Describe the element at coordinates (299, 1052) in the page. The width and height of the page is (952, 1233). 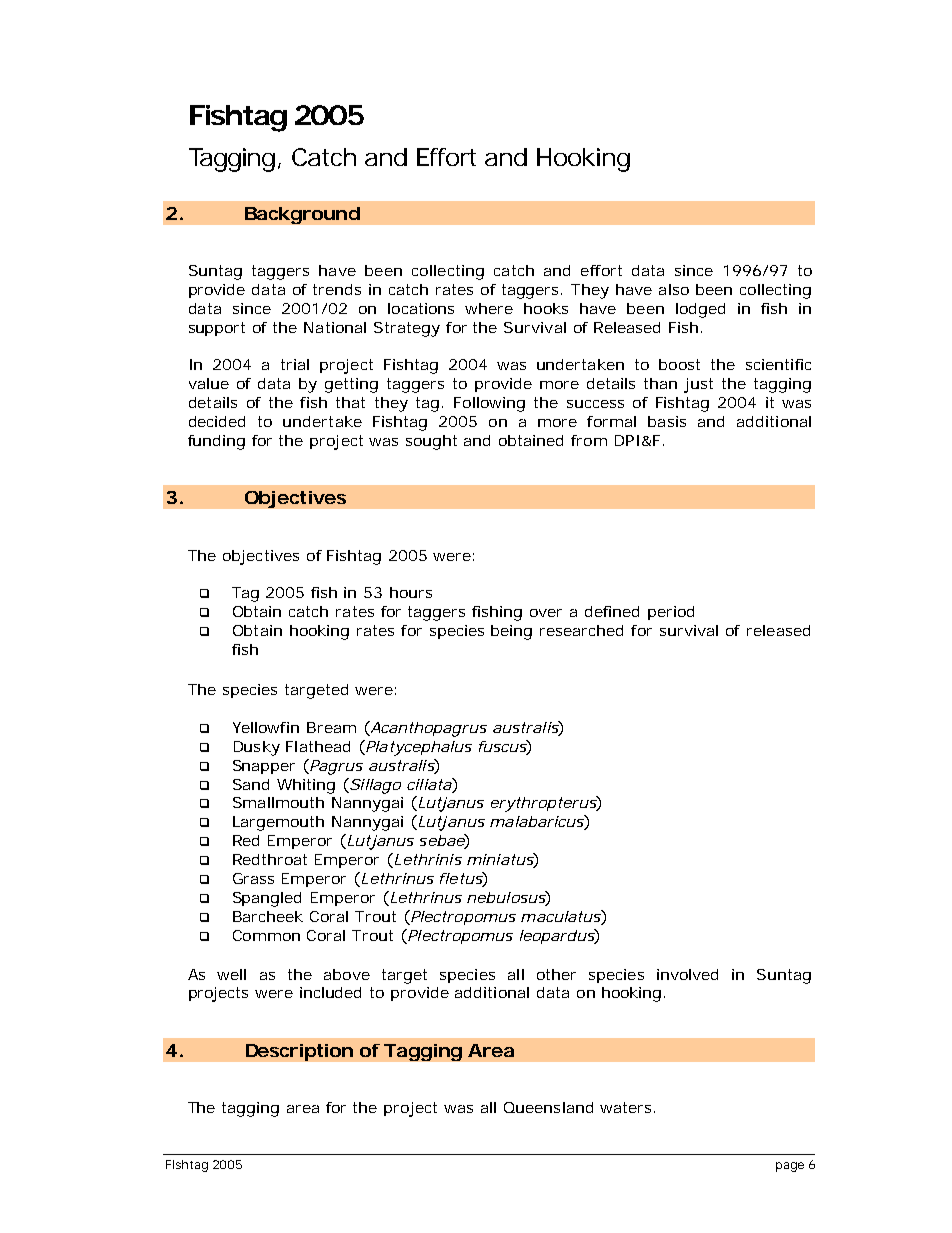
I see `Description` at that location.
